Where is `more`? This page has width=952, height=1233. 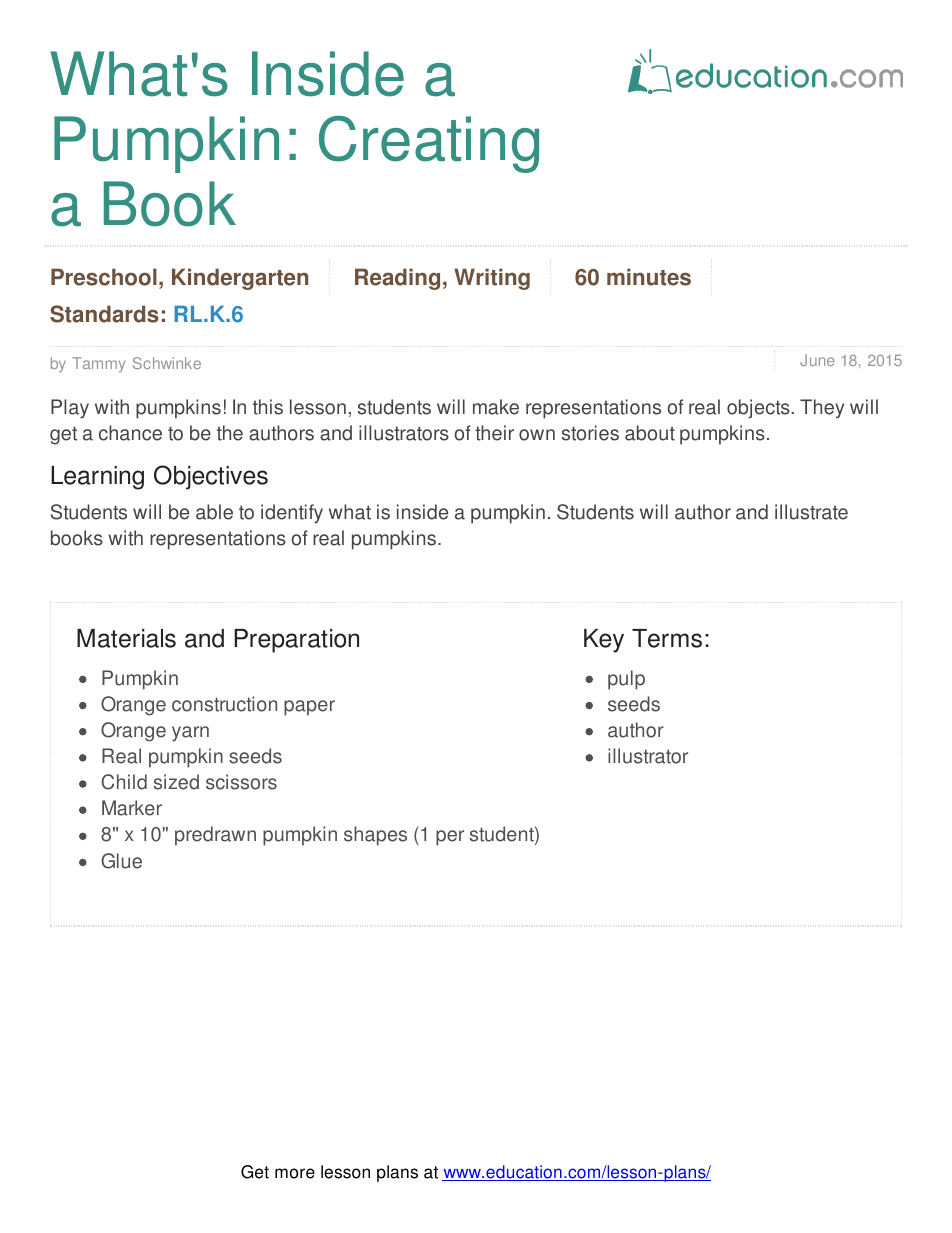
more is located at coordinates (295, 1173).
